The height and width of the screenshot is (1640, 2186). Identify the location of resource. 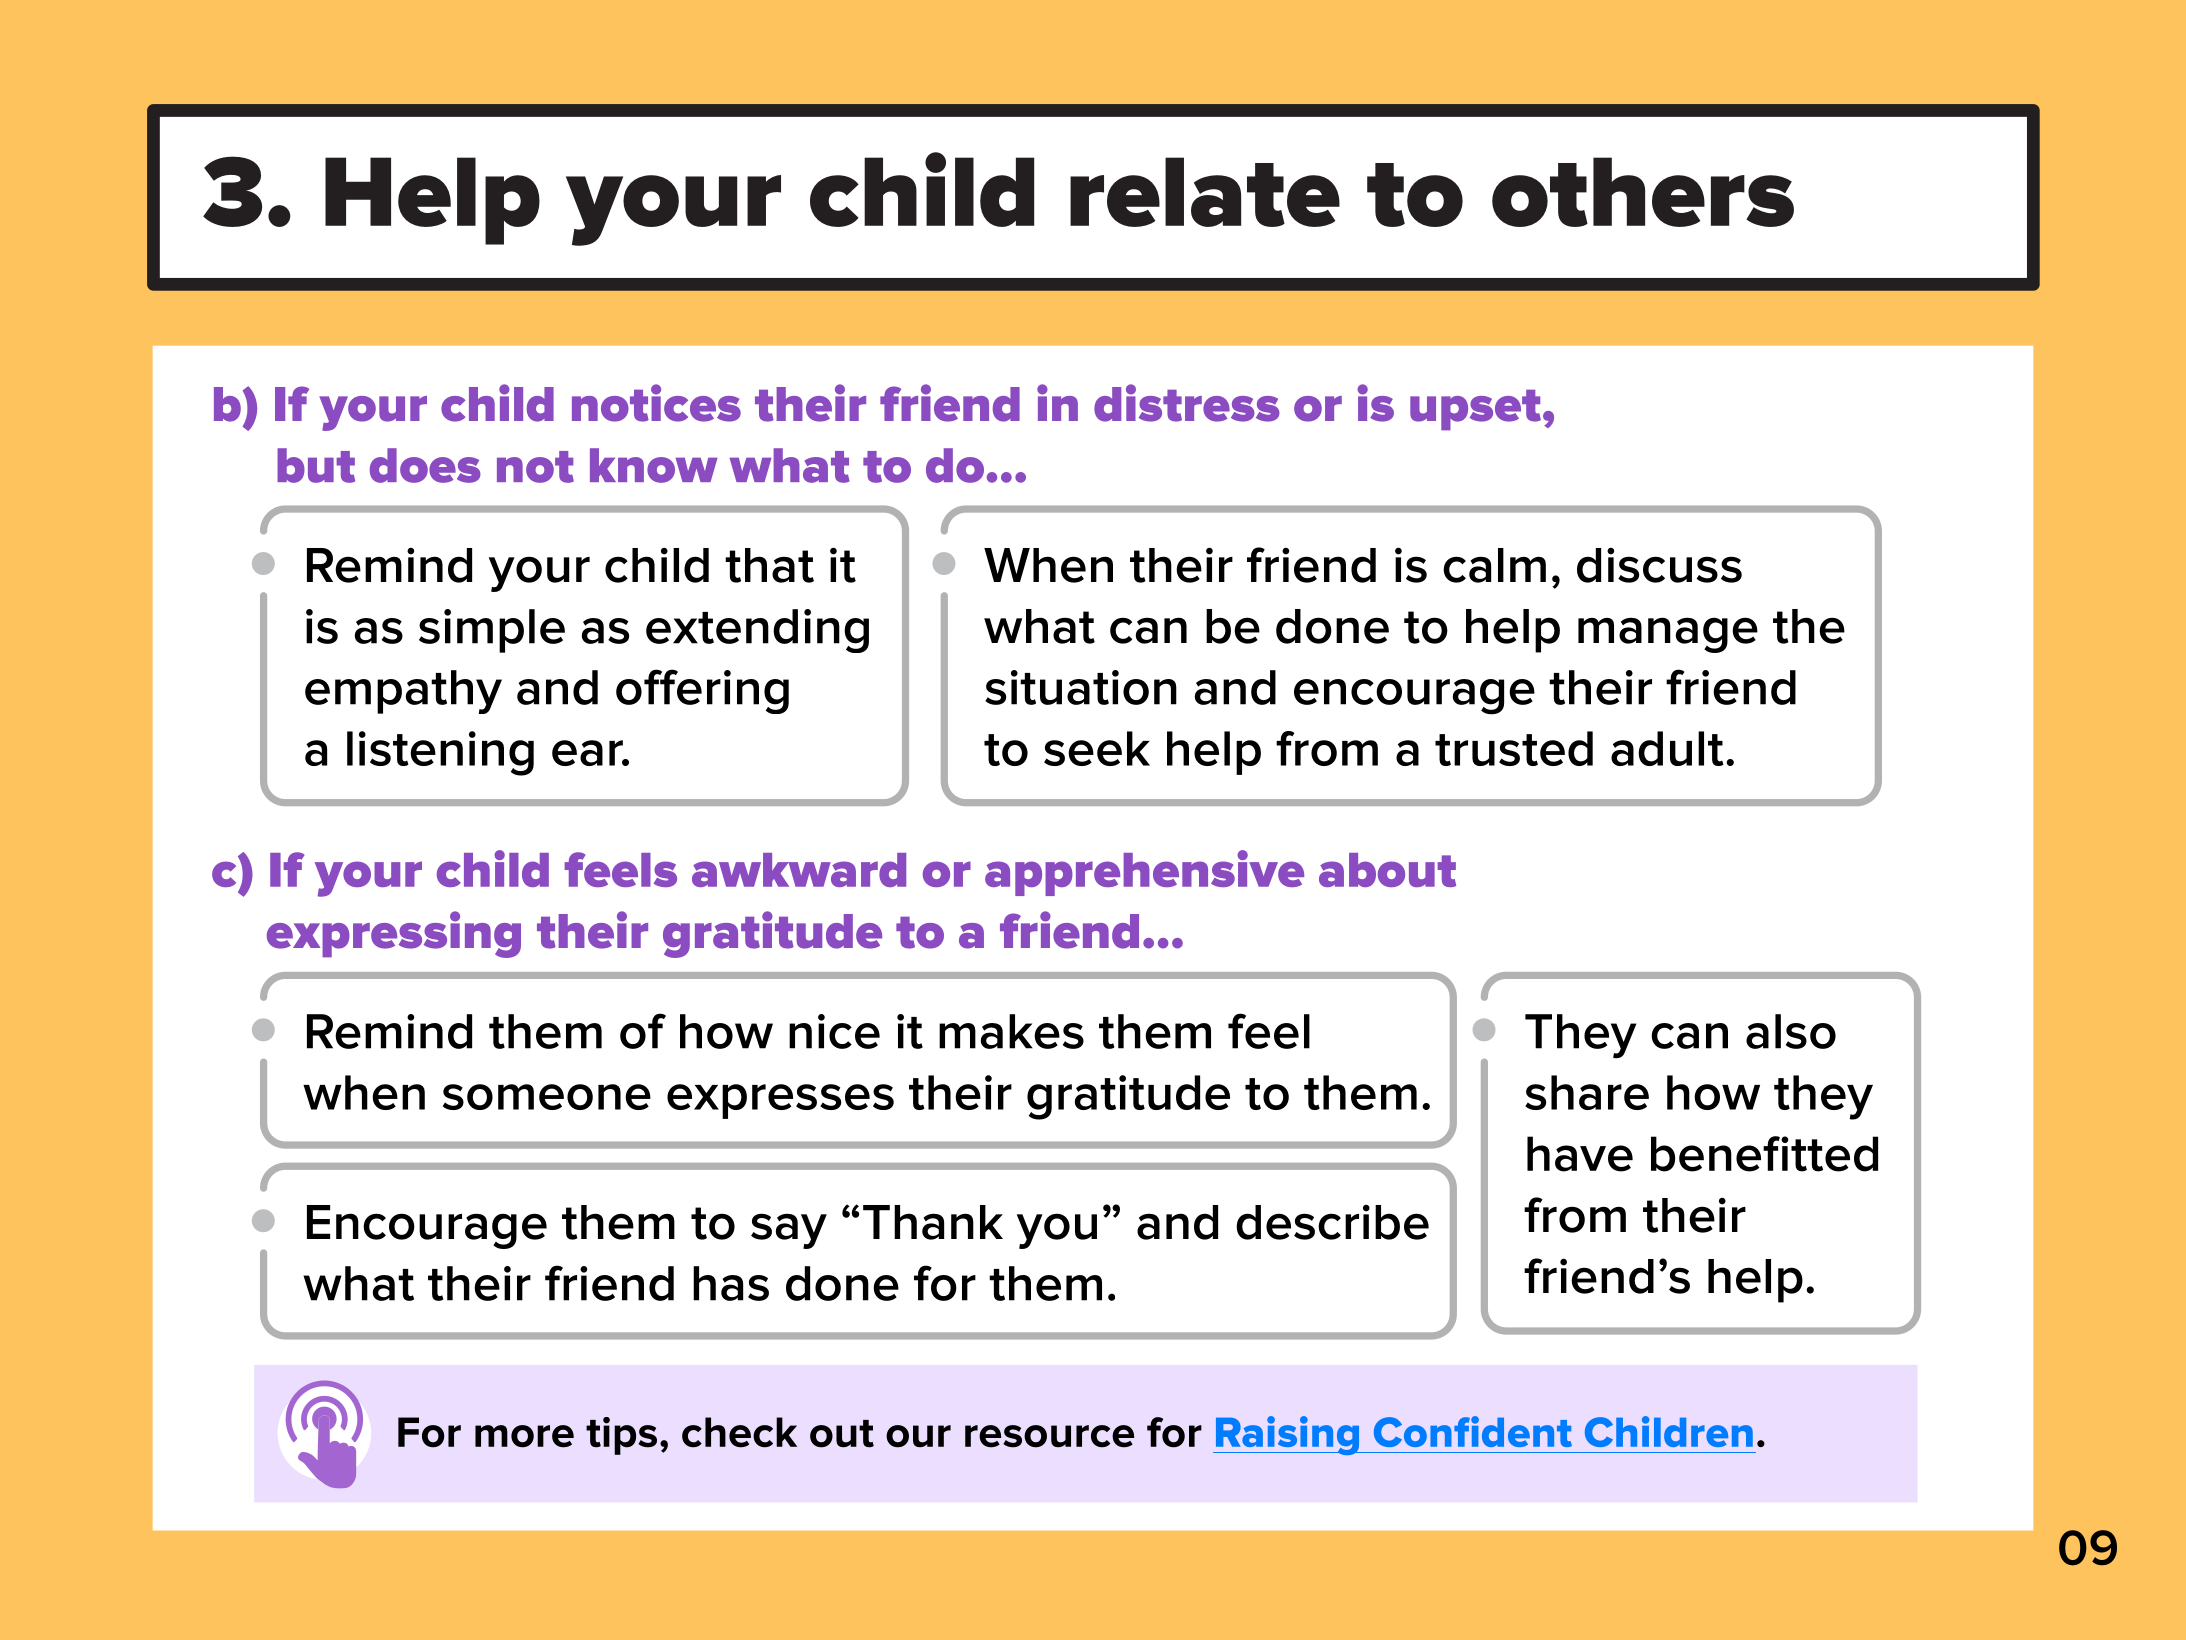
(1049, 1436).
